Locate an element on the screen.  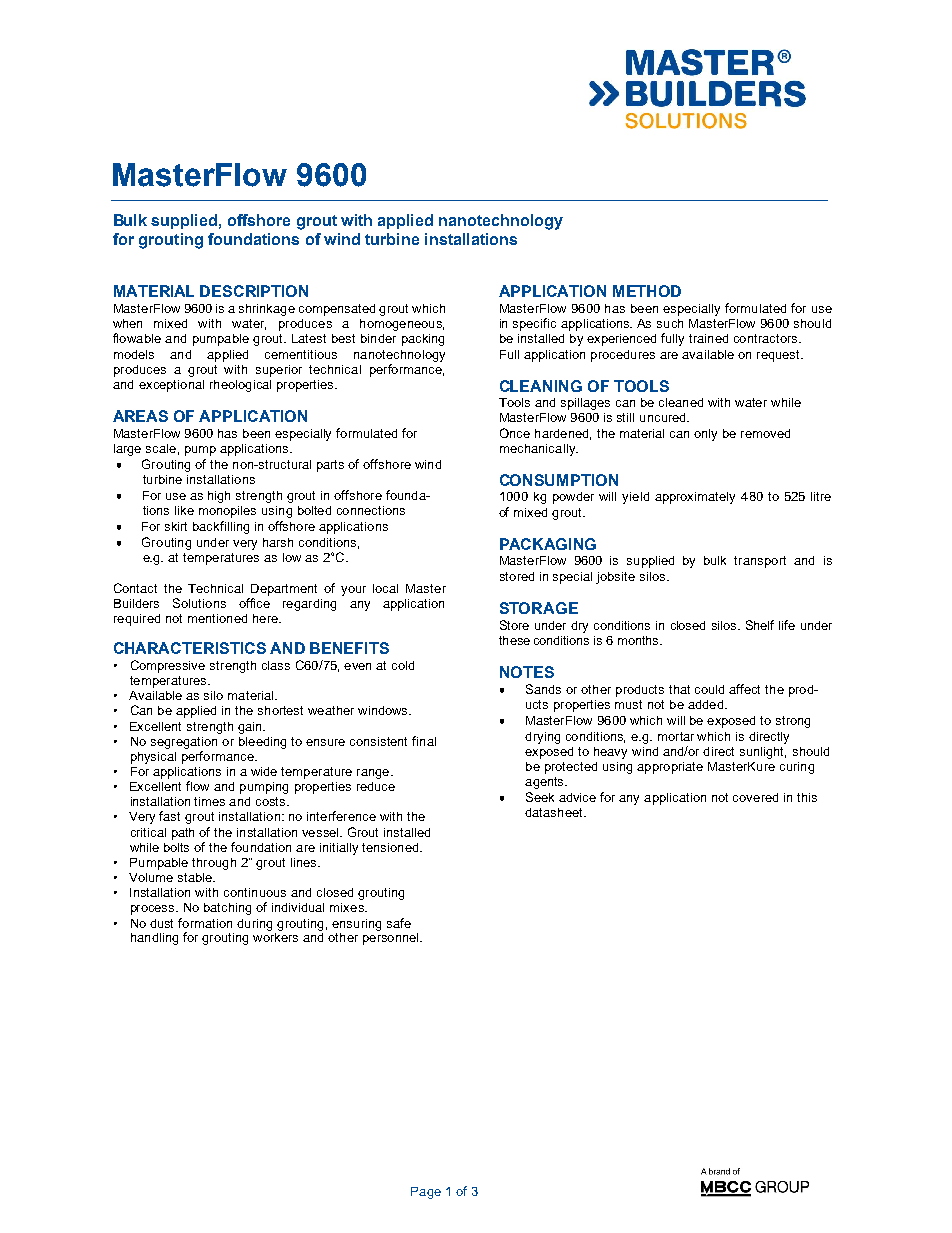
specific is located at coordinates (534, 324).
